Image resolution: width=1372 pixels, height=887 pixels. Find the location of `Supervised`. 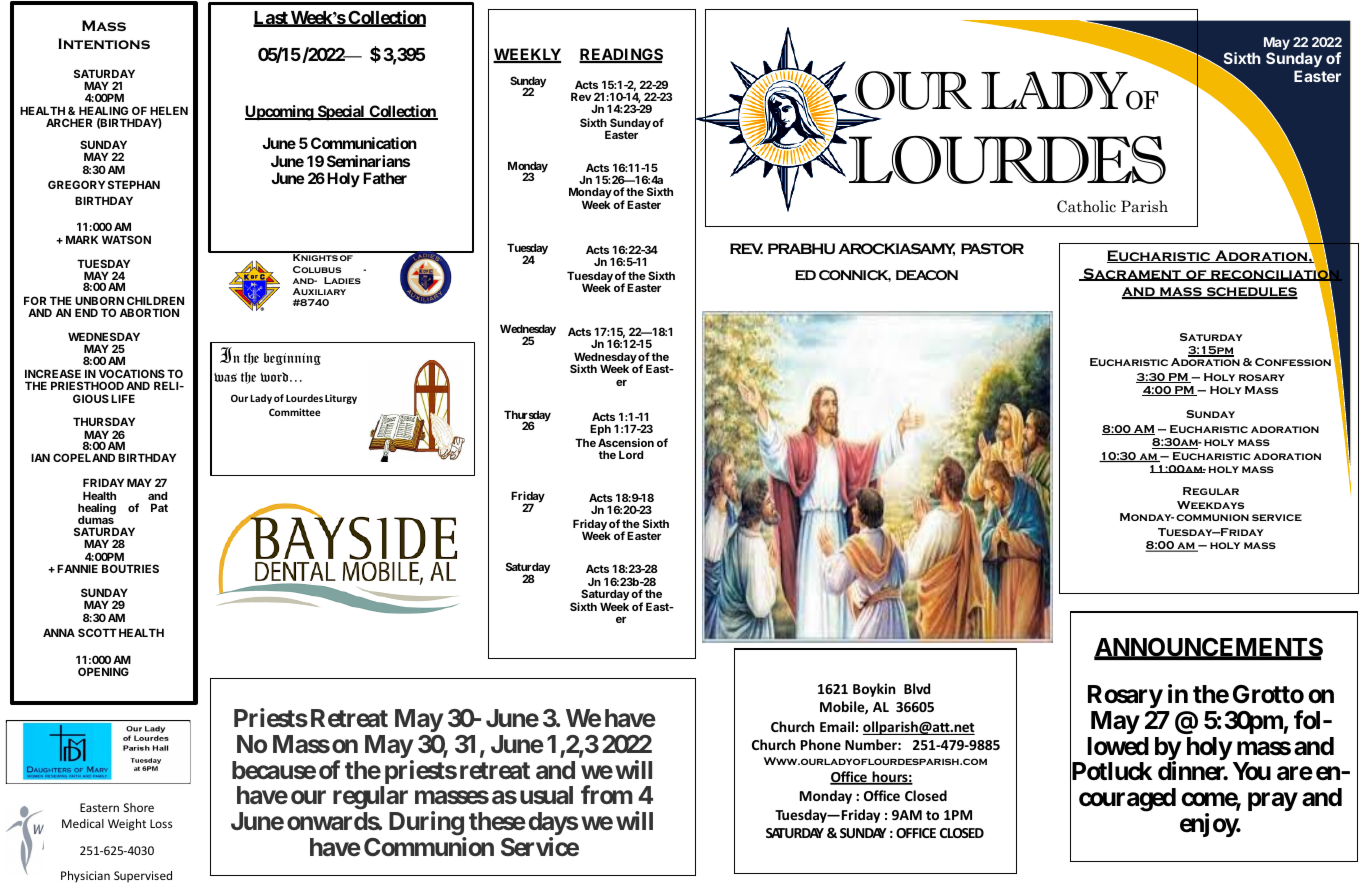

Supervised is located at coordinates (143, 877).
